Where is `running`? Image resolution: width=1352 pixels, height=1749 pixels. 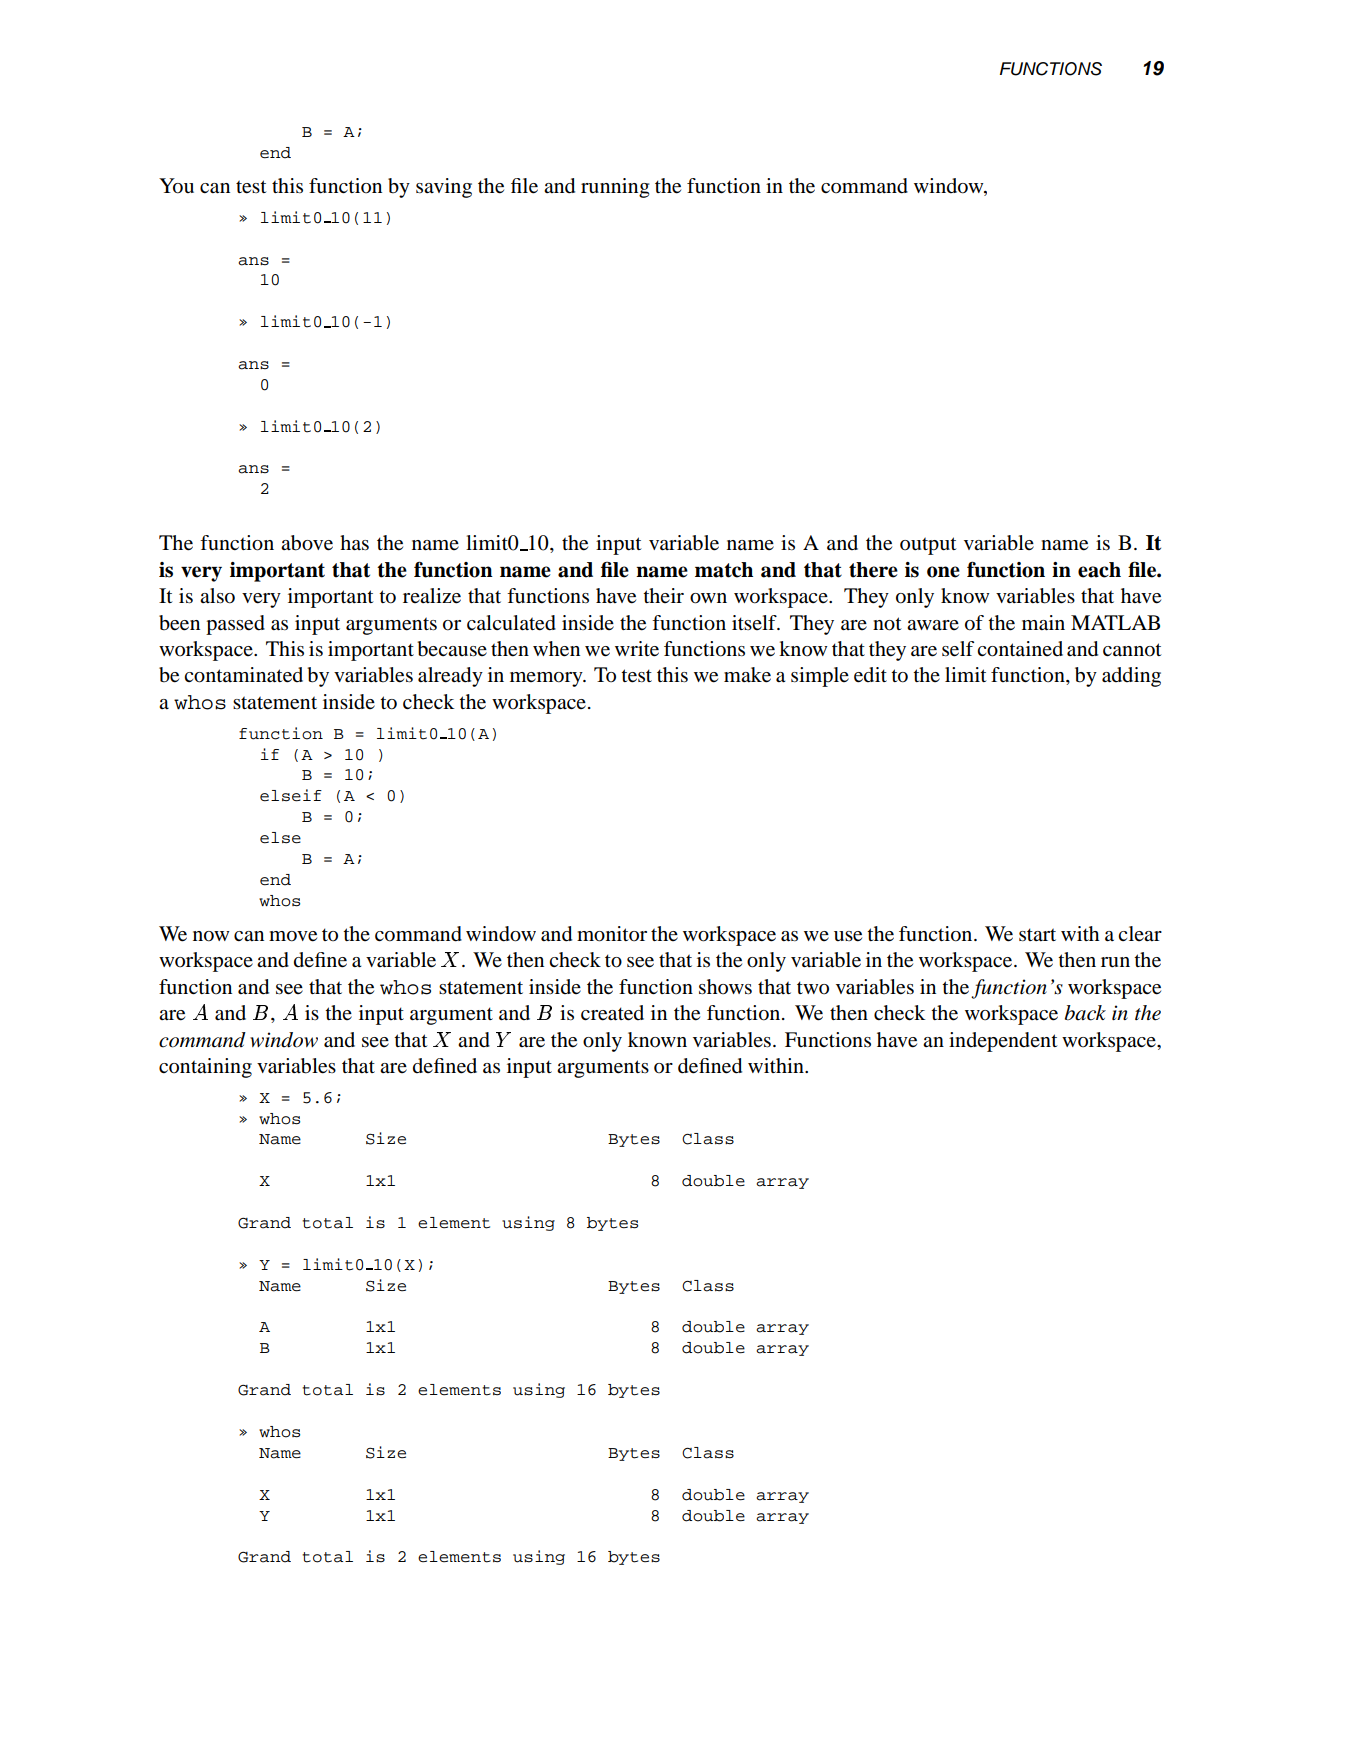
running is located at coordinates (615, 188).
